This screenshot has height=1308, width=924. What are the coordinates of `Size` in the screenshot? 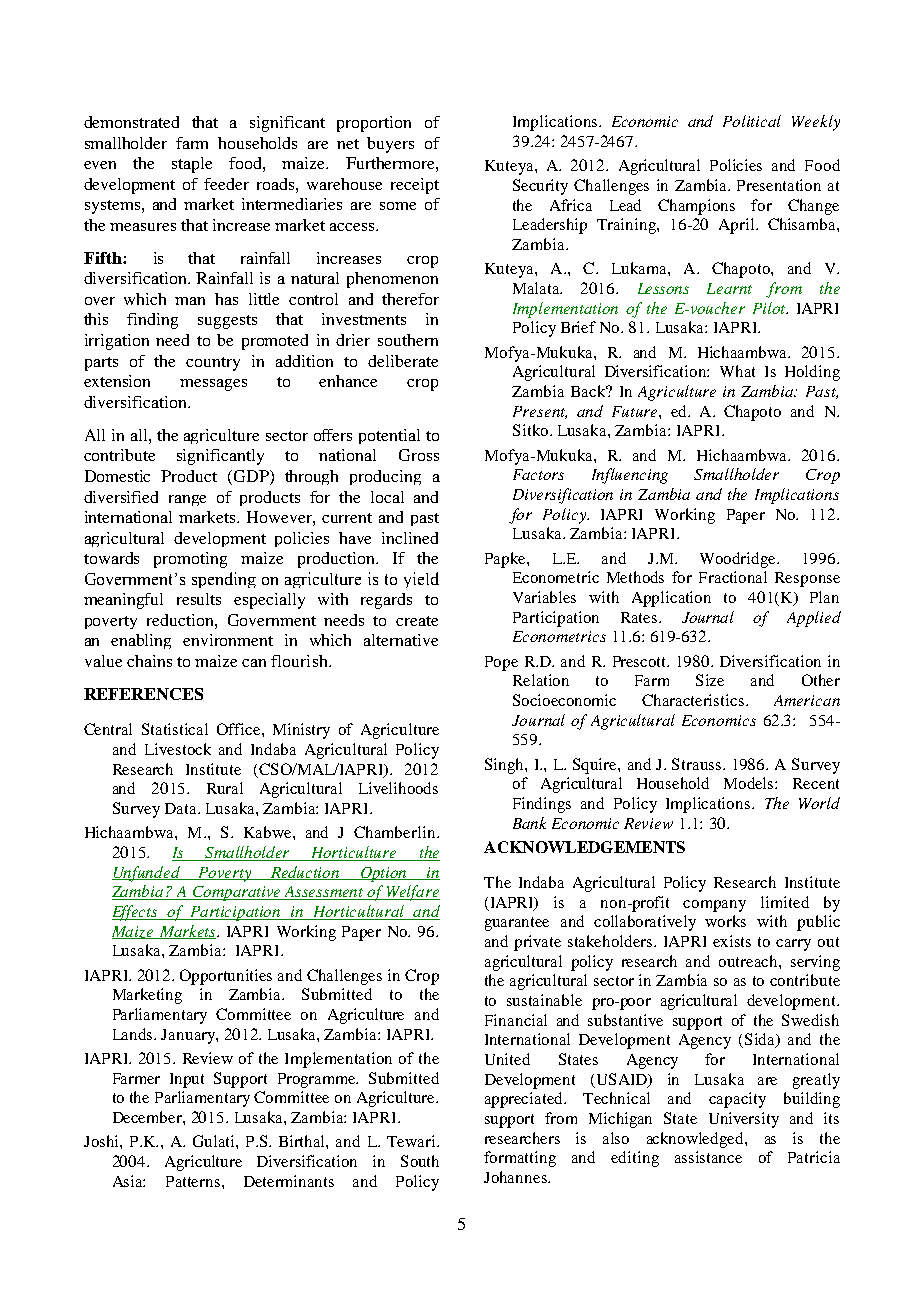 It's located at (710, 680).
